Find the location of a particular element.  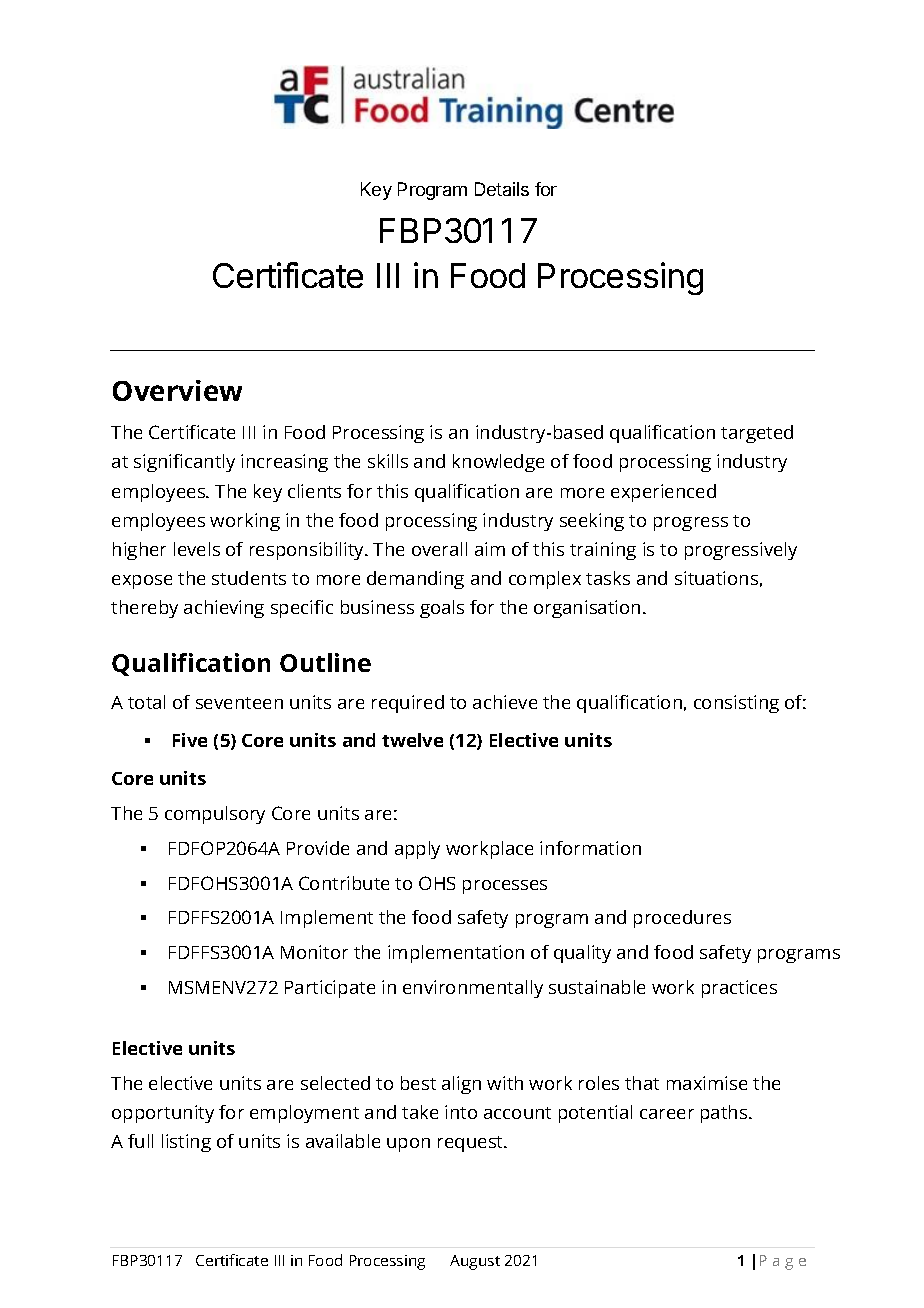

consisting is located at coordinates (736, 704).
